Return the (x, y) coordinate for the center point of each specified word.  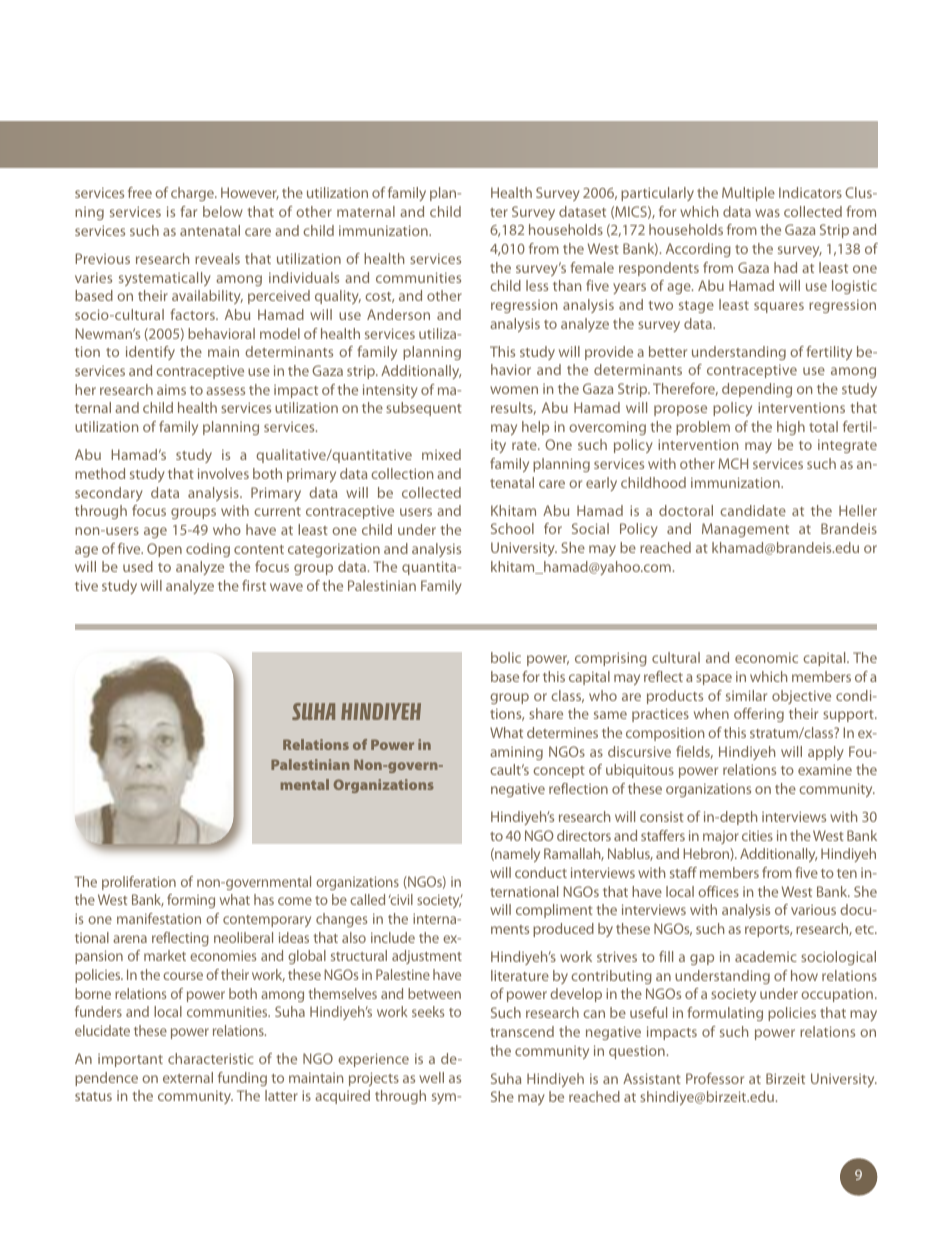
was (767, 213)
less (537, 285)
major (721, 837)
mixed (441, 454)
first (254, 585)
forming (191, 901)
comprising (611, 659)
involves (223, 473)
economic (766, 657)
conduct (541, 872)
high (791, 428)
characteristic (211, 1058)
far (189, 211)
